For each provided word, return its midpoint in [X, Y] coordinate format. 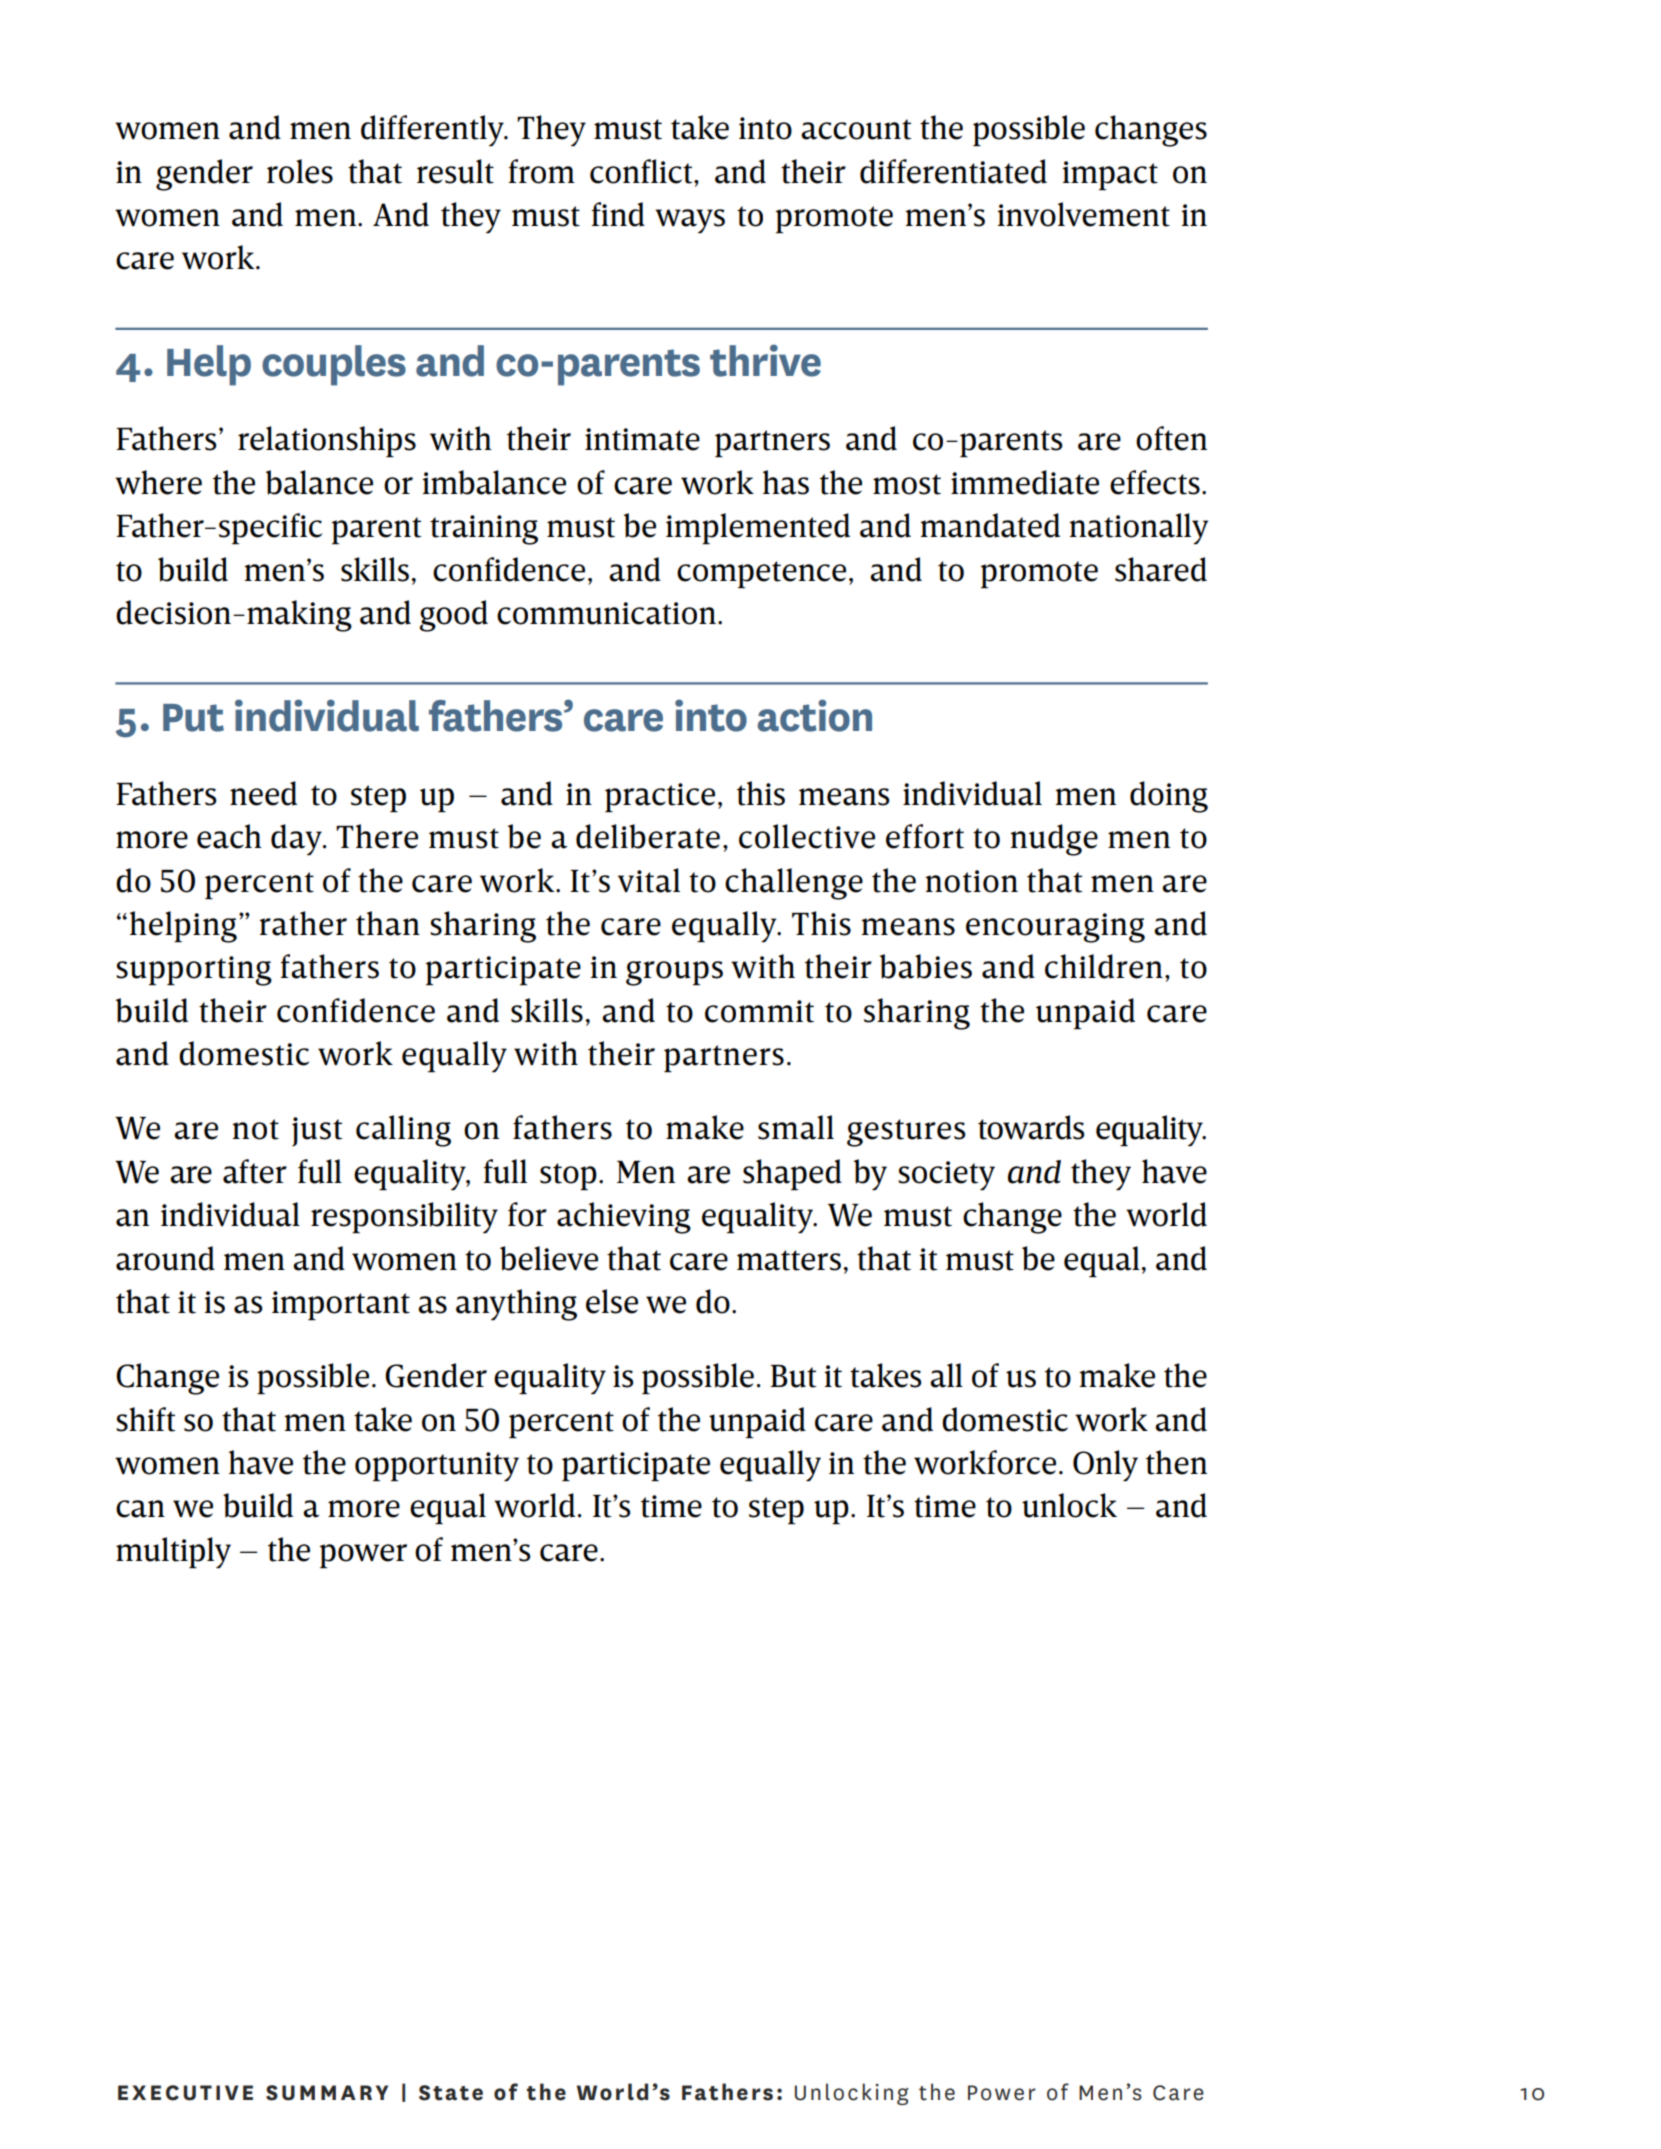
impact [1110, 175]
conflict [642, 171]
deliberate [648, 836]
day [297, 839]
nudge [1054, 840]
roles [300, 171]
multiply [173, 1552]
